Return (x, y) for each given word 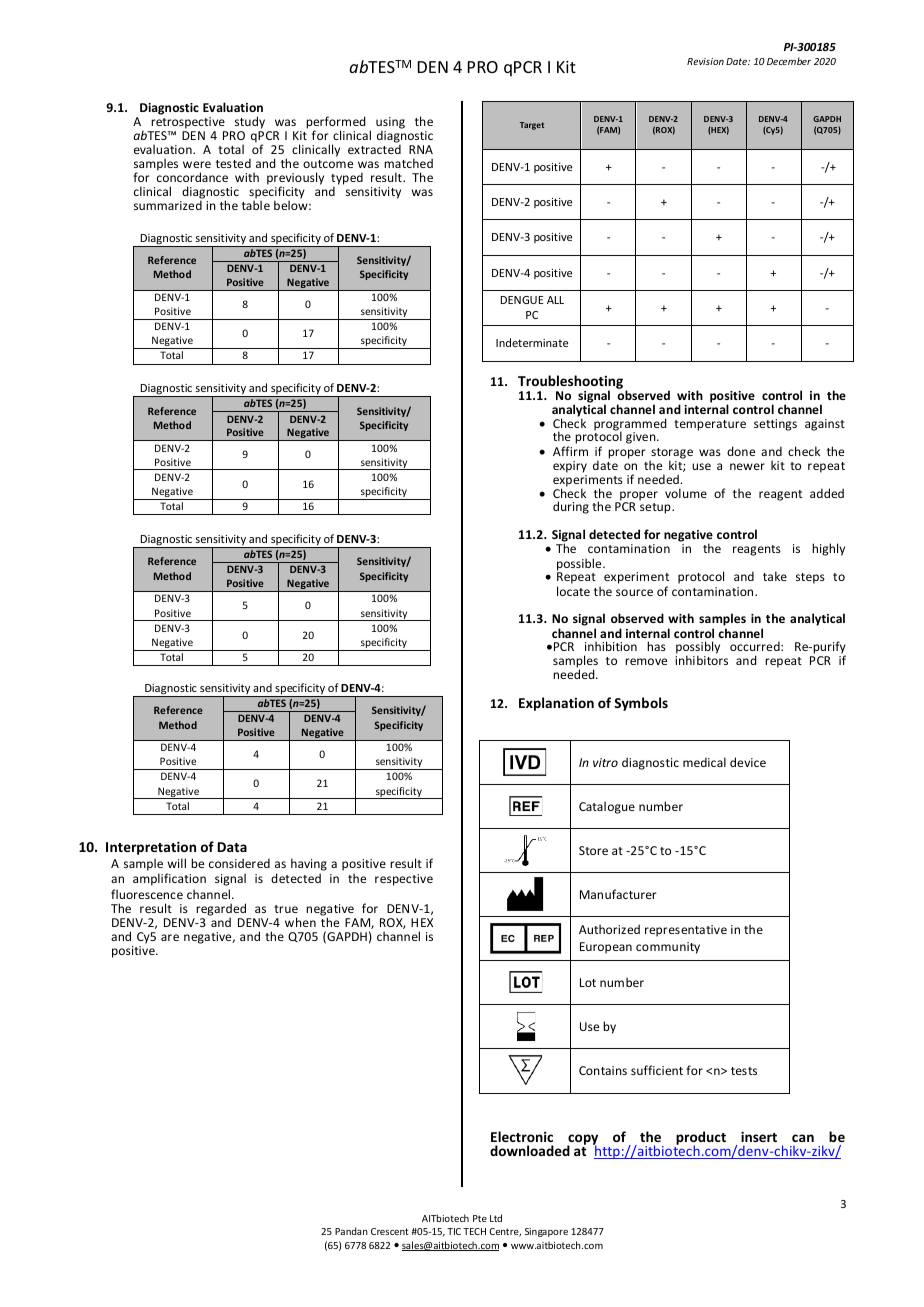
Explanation (556, 704)
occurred (756, 646)
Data (232, 847)
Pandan (351, 1231)
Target (532, 126)
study (250, 122)
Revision (705, 61)
